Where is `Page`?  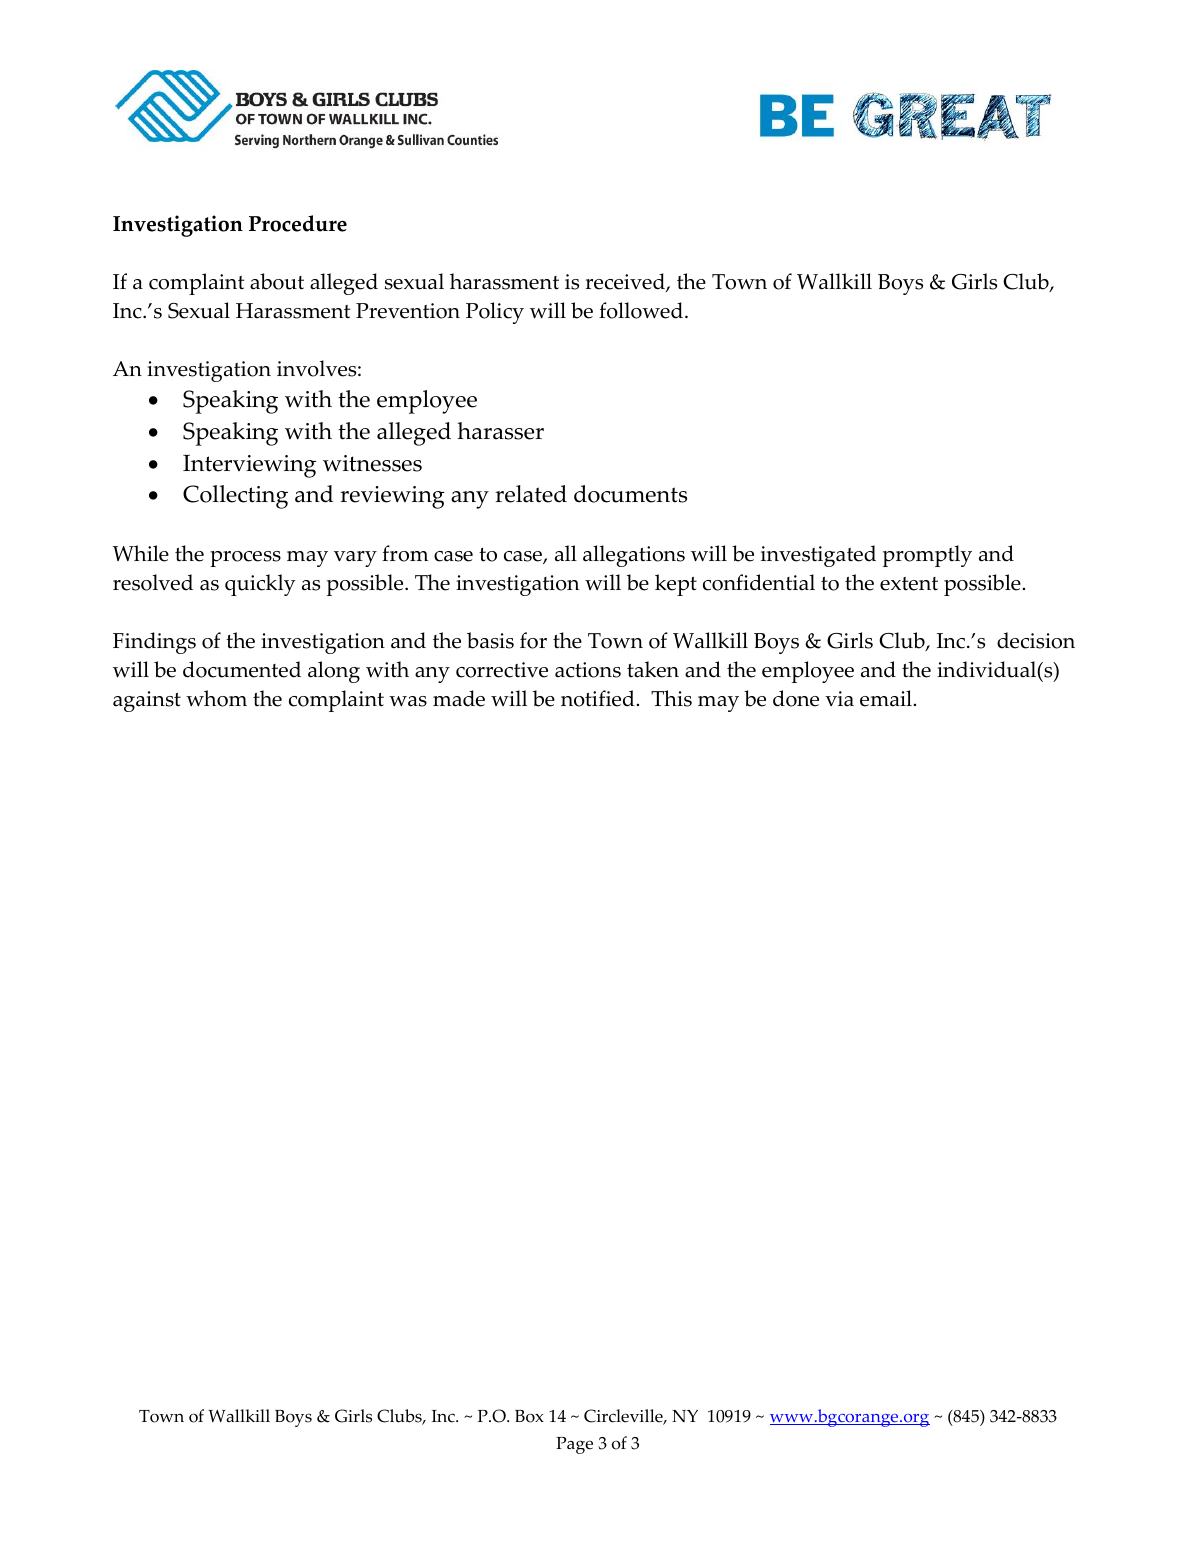 Page is located at coordinates (574, 1445).
